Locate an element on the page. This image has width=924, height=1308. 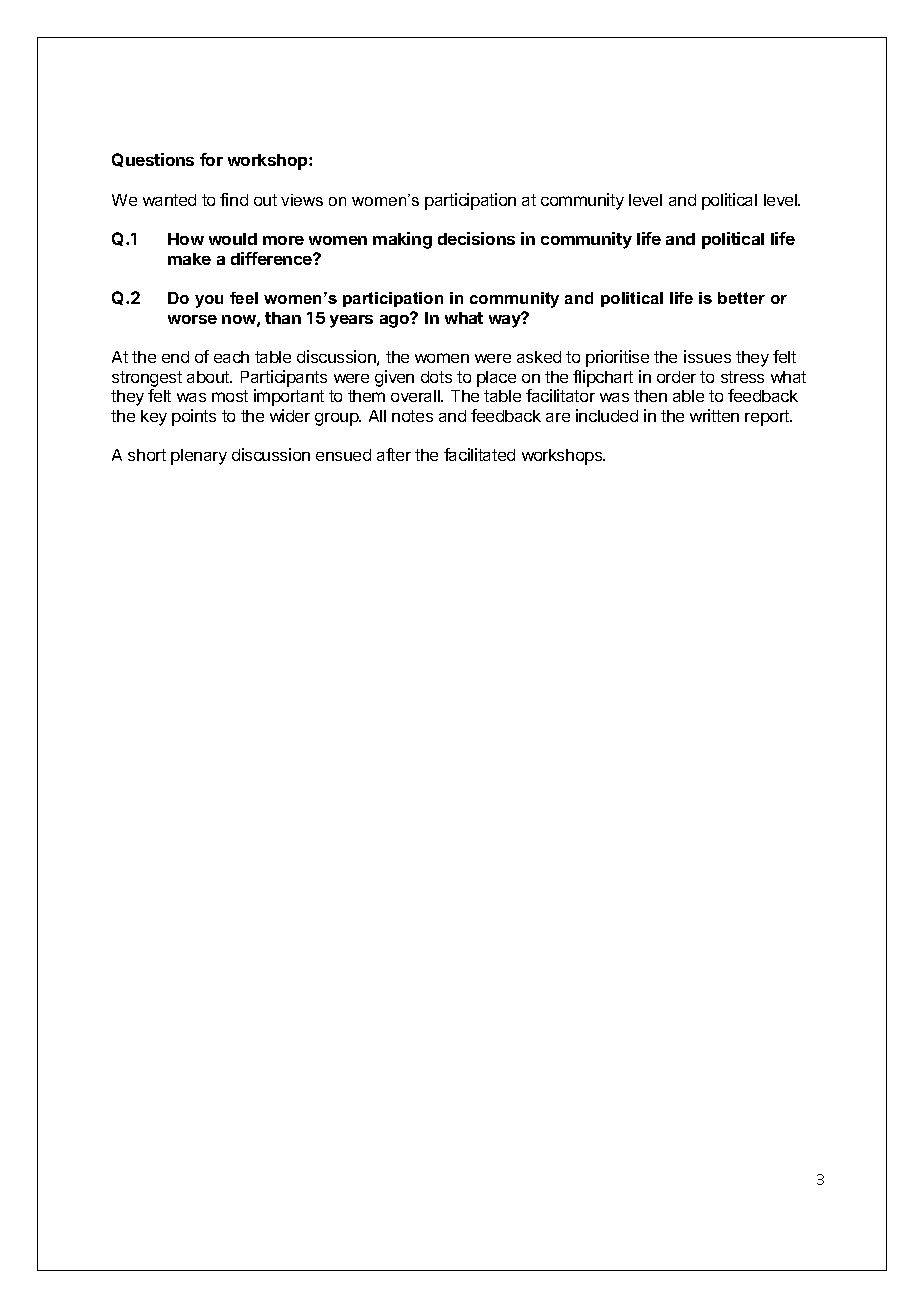
each is located at coordinates (231, 357).
